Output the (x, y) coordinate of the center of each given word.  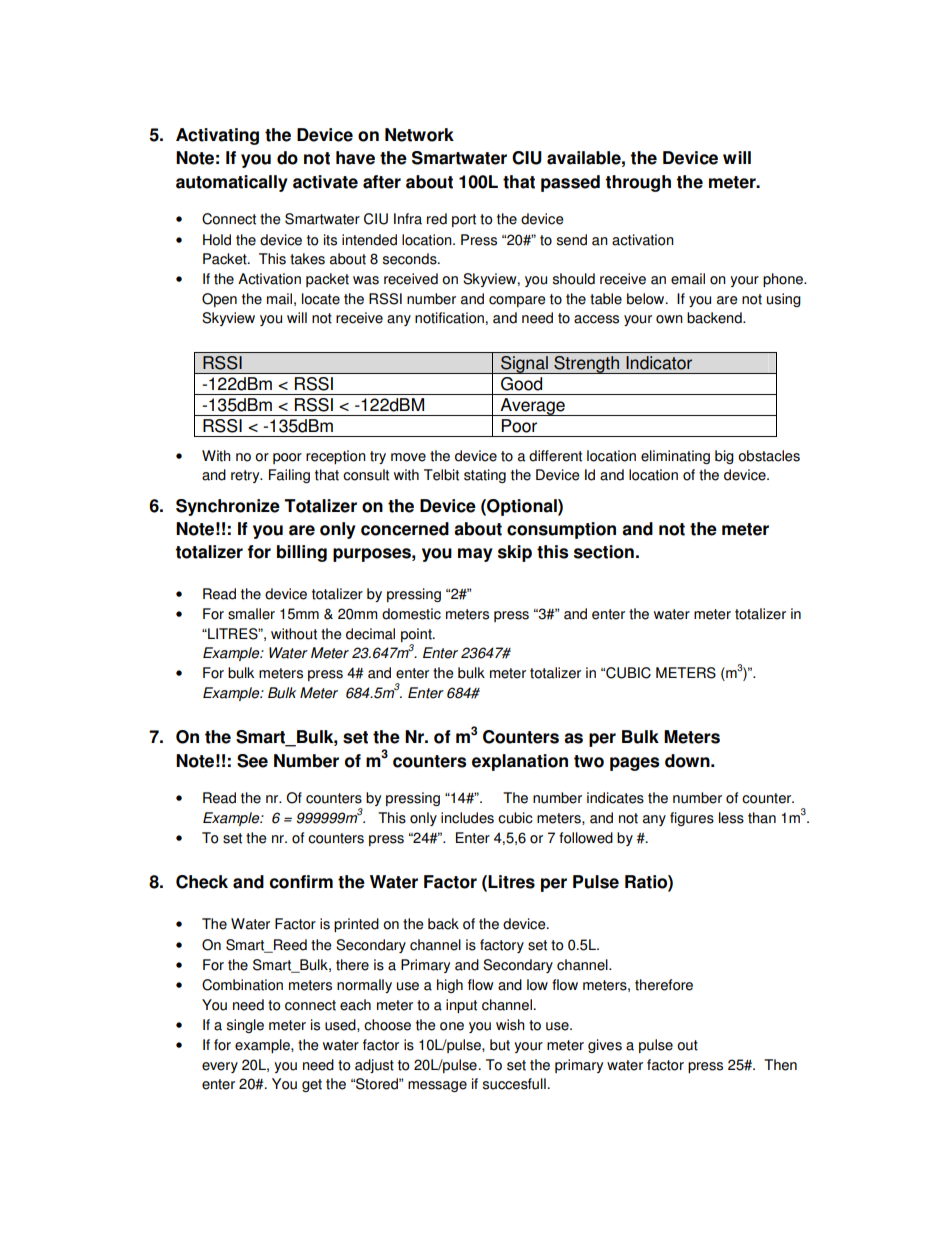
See (252, 761)
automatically (232, 183)
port (464, 220)
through (638, 183)
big (724, 457)
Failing (289, 476)
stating (485, 476)
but (500, 1045)
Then (780, 1065)
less (731, 818)
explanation (520, 762)
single (245, 1026)
